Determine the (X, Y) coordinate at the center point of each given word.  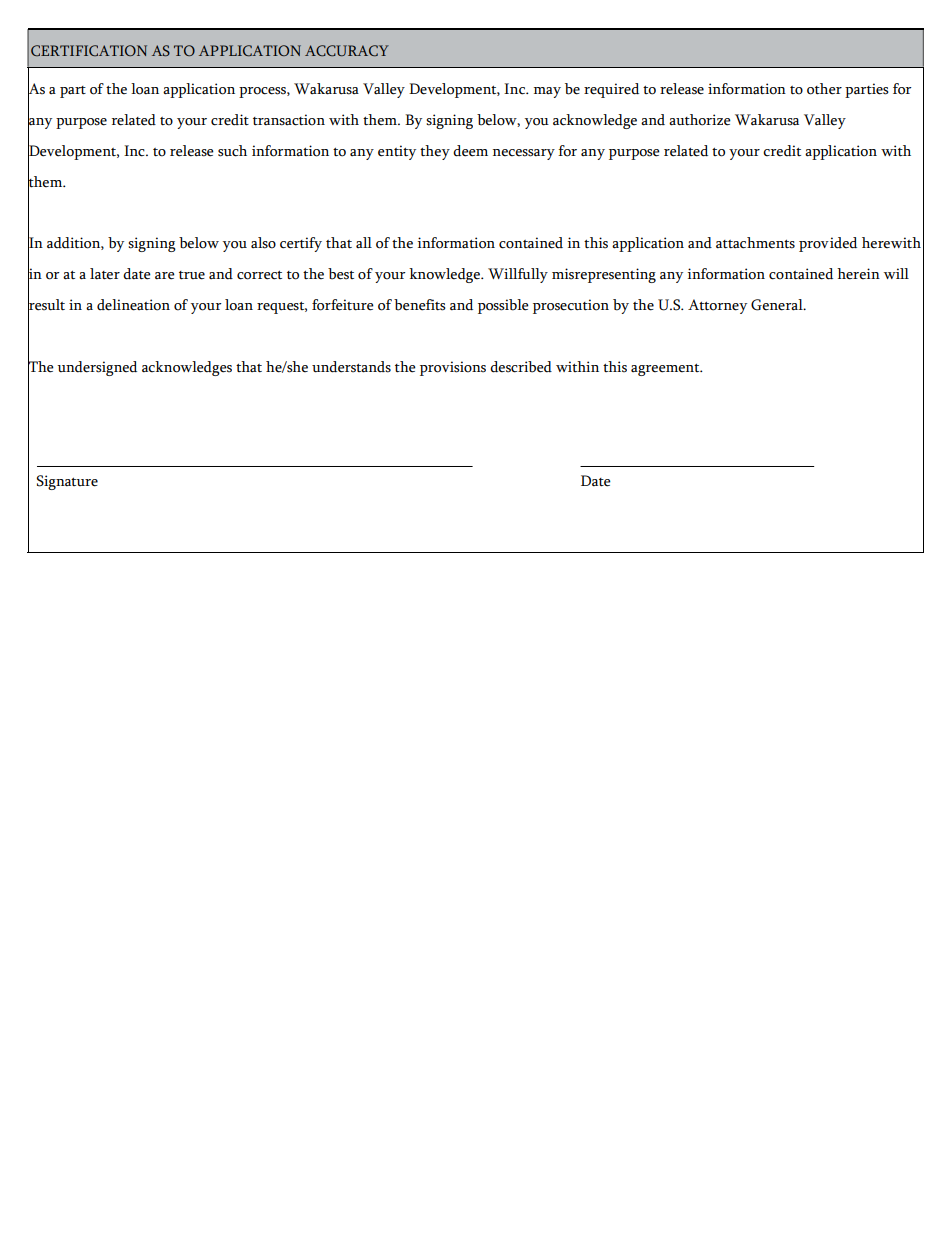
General (778, 305)
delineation (133, 305)
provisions (453, 368)
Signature (67, 482)
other (824, 89)
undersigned (97, 368)
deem (470, 151)
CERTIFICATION (89, 50)
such (232, 151)
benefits (420, 305)
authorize (700, 120)
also (263, 243)
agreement (666, 370)
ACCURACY (347, 51)
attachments (755, 243)
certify (301, 244)
